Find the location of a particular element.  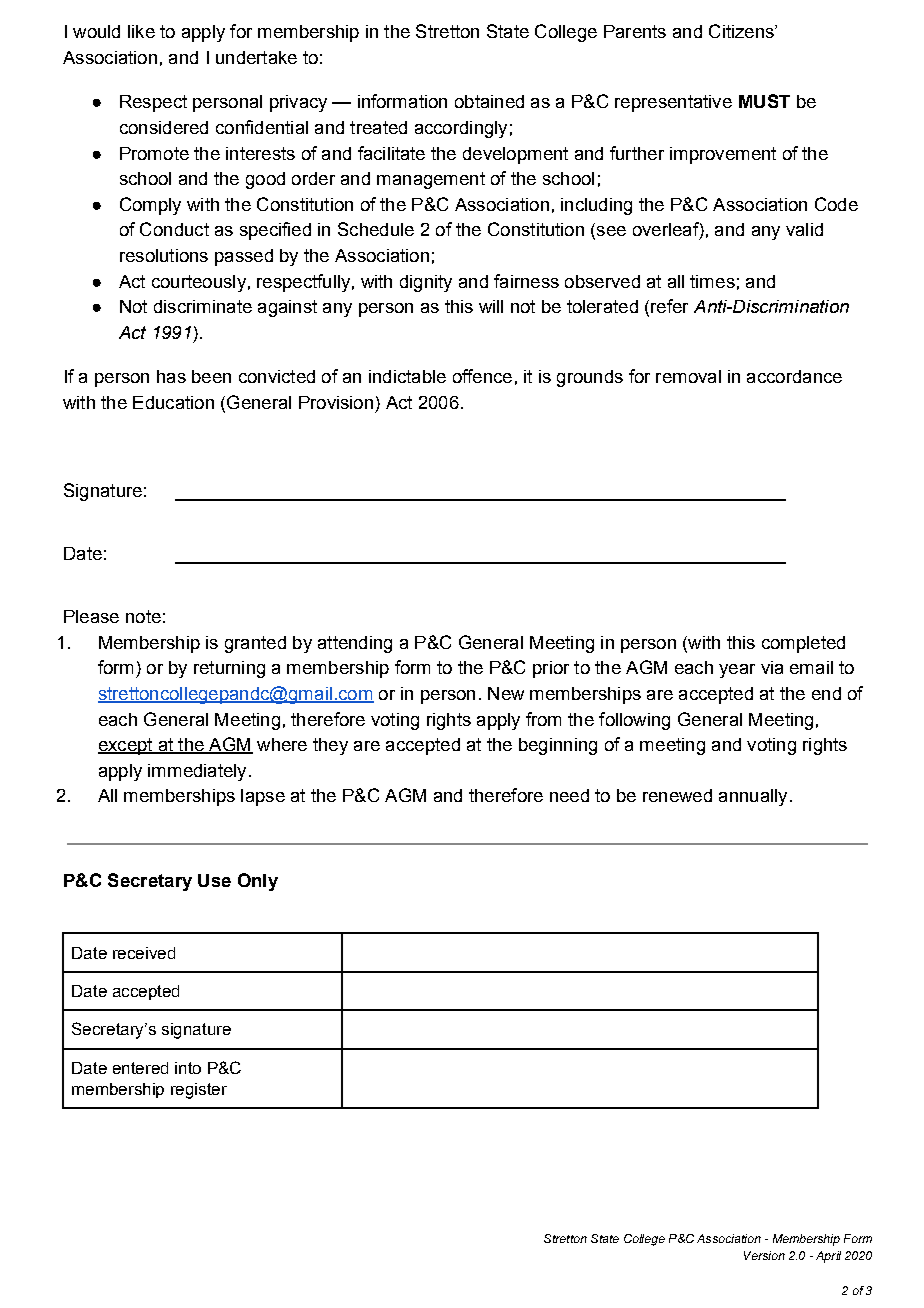

MUST is located at coordinates (764, 101).
